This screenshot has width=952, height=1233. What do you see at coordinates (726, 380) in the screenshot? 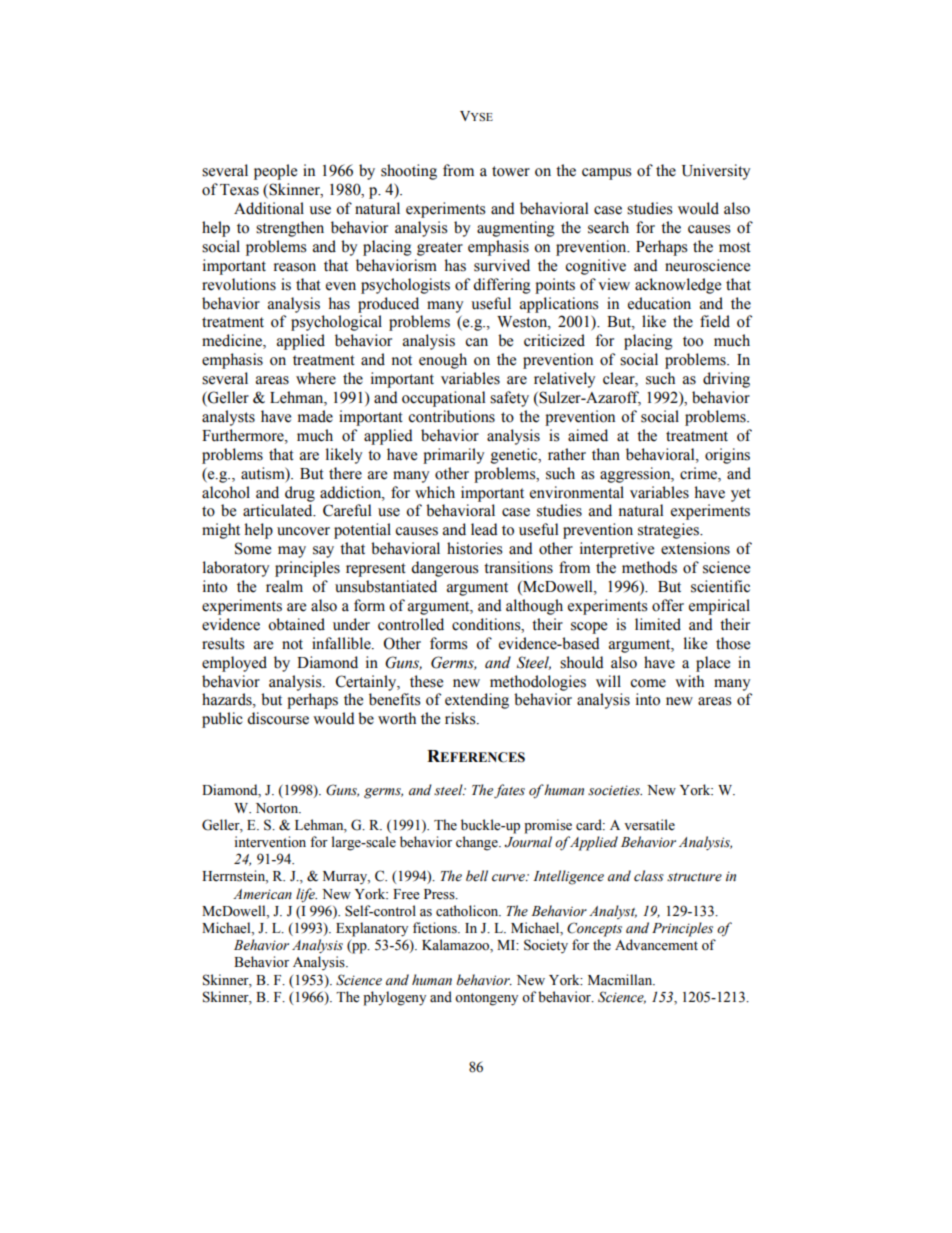
I see `driving` at bounding box center [726, 380].
